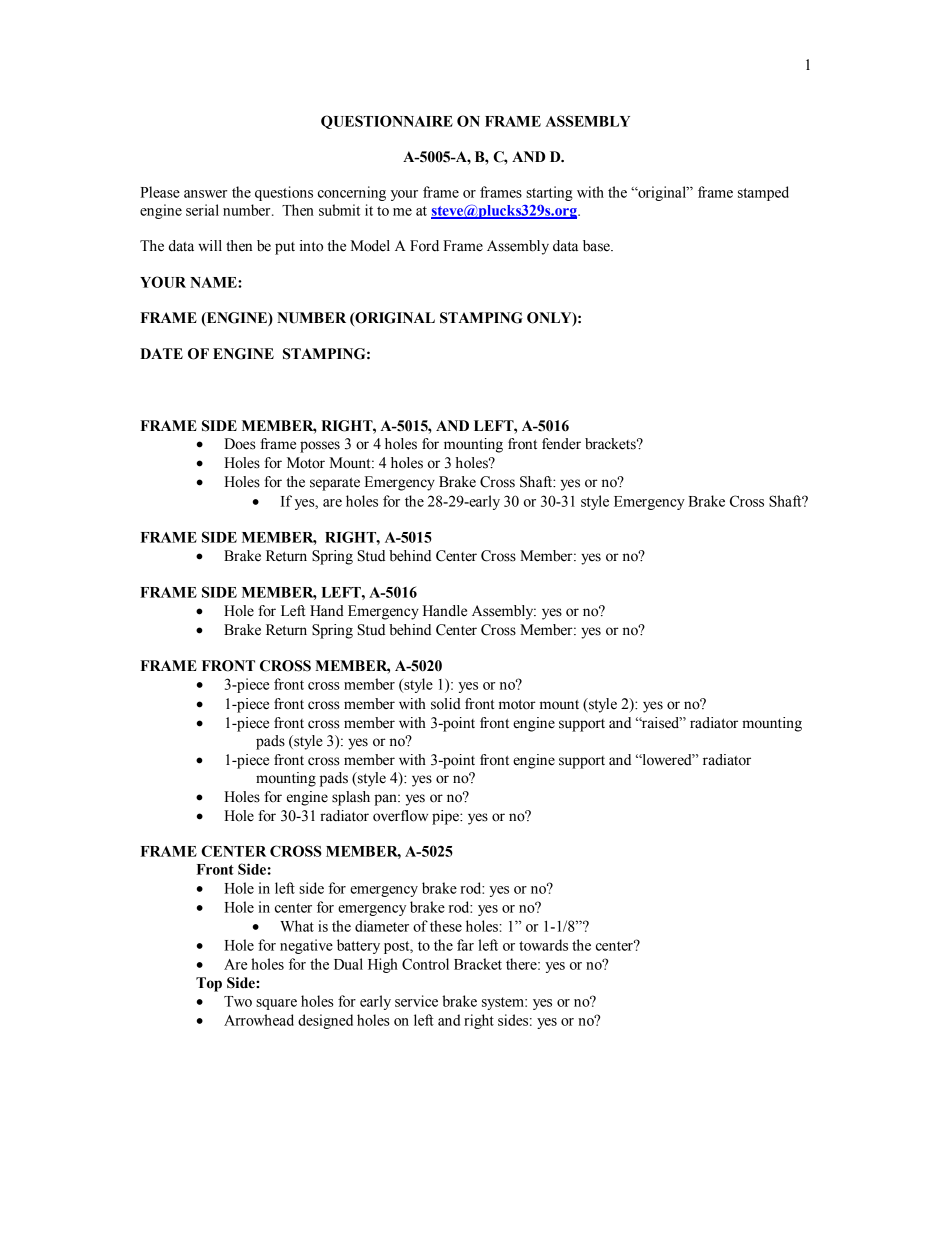  I want to click on NAME, so click(214, 282).
